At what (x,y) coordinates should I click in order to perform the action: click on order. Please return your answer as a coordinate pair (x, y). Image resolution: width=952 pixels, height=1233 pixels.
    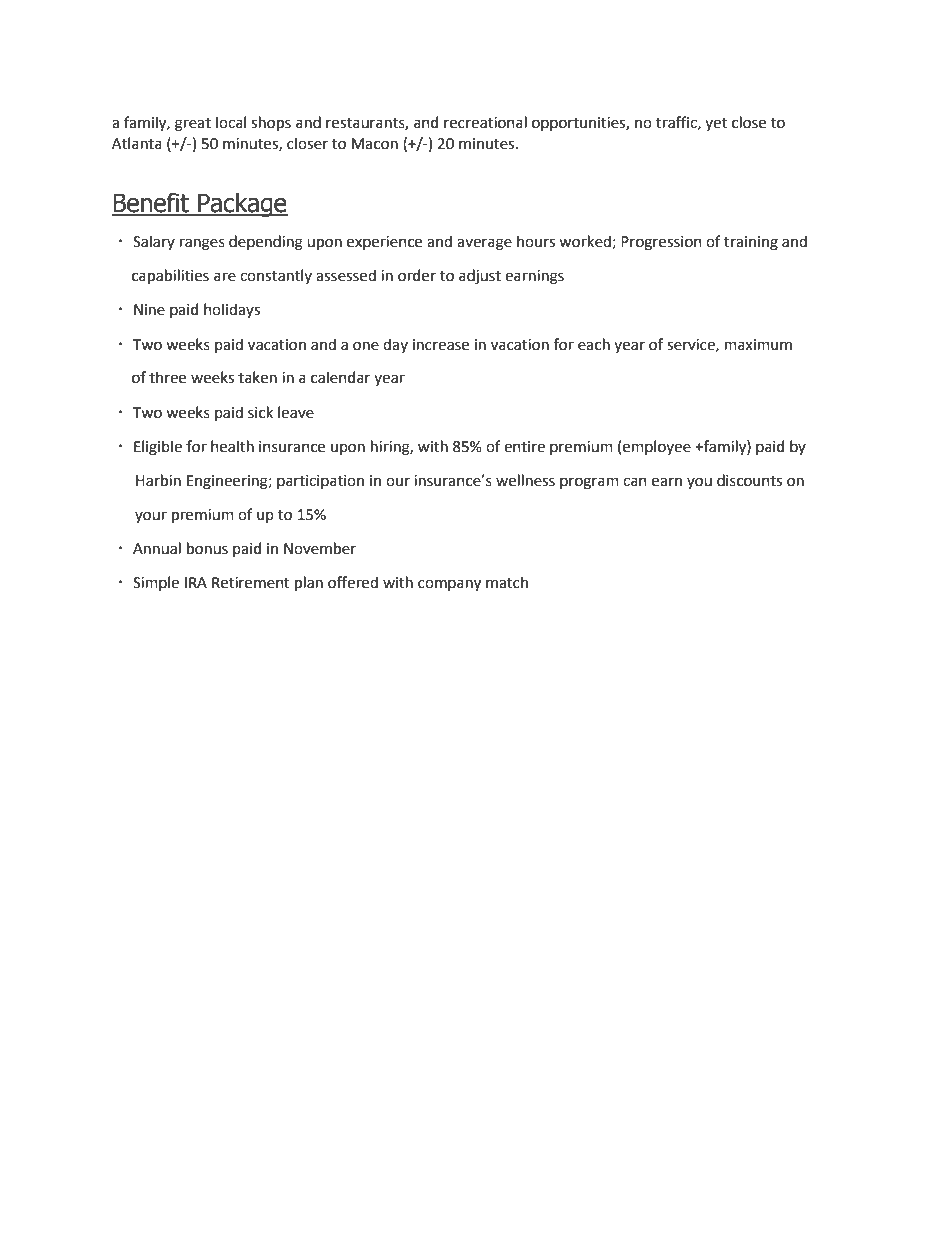
    Looking at the image, I should click on (417, 275).
